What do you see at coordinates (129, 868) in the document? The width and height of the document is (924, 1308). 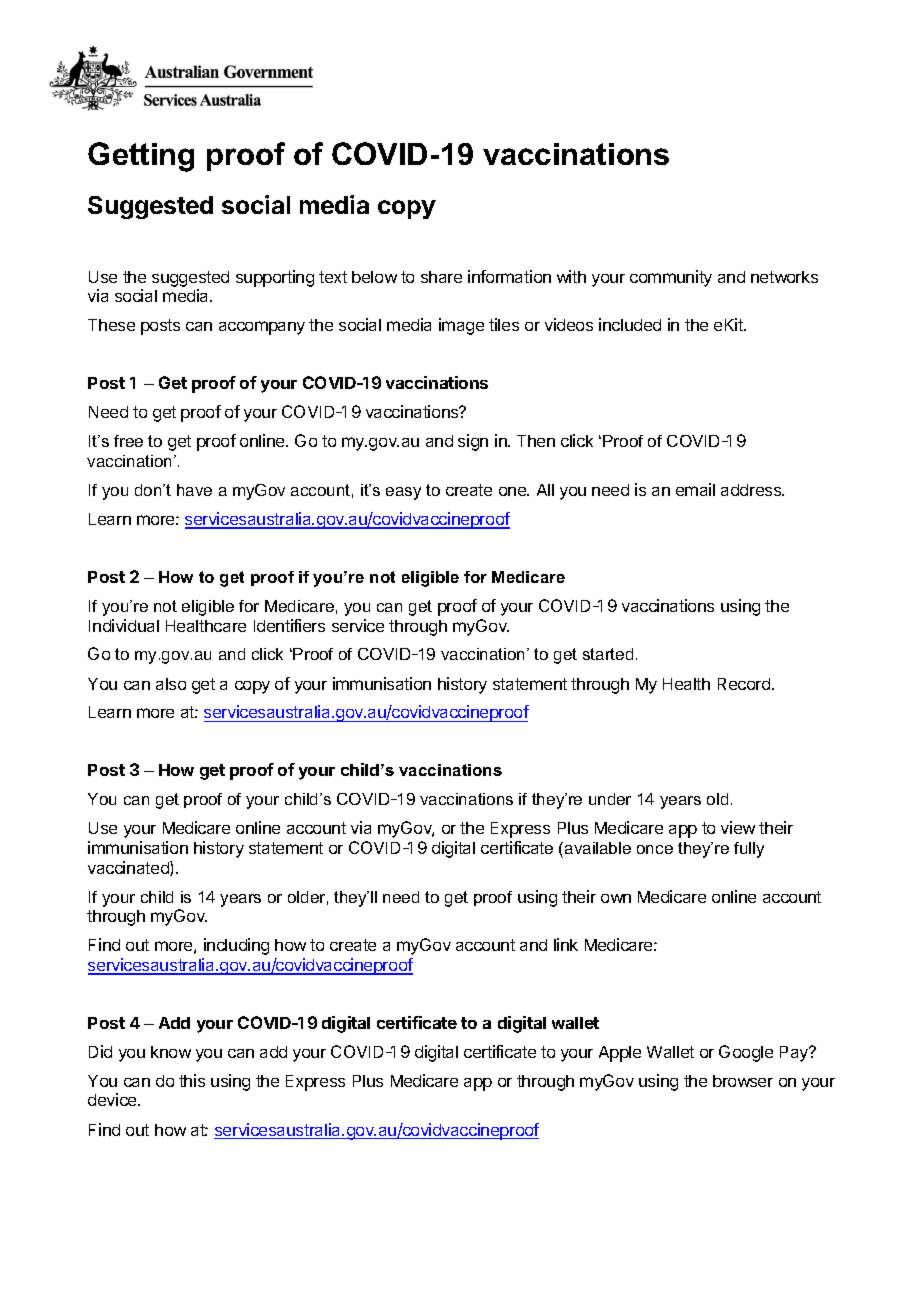 I see `vaccinated` at bounding box center [129, 868].
